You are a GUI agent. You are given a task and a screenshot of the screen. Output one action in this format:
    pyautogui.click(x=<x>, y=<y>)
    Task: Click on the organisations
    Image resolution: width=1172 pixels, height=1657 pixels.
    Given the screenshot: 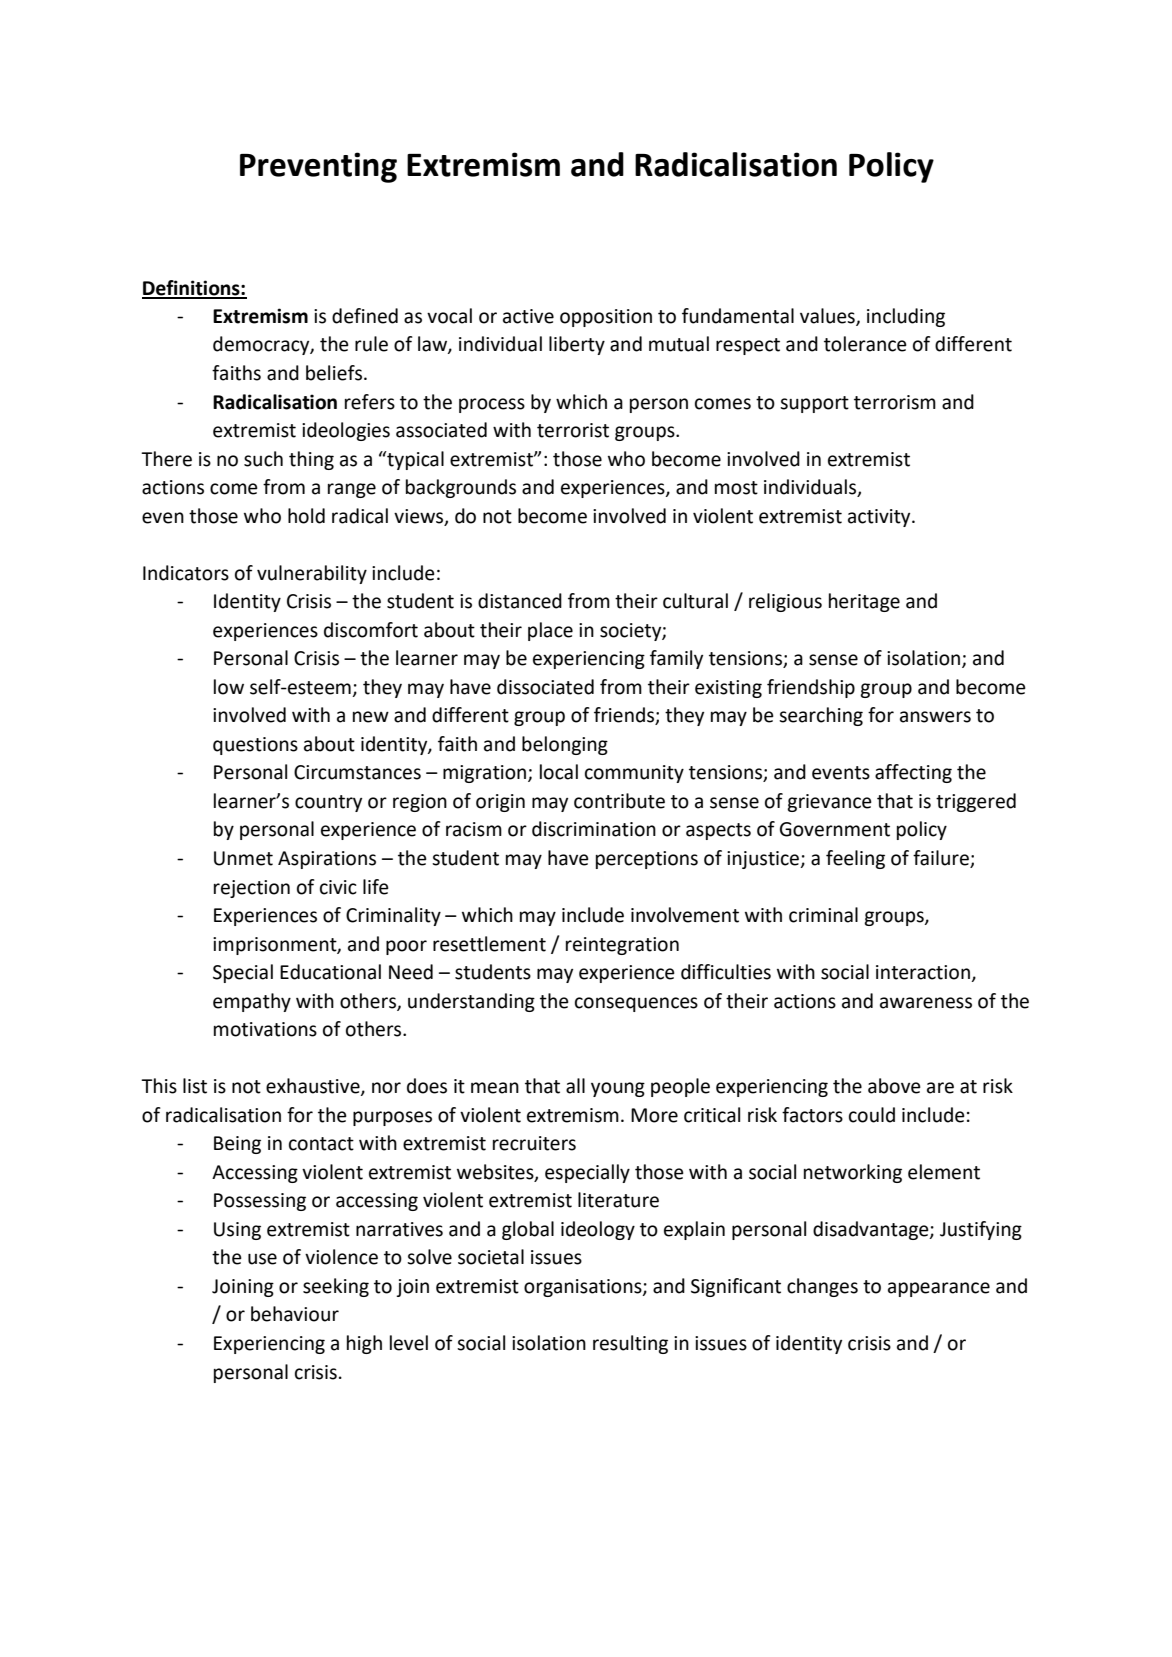 What is the action you would take?
    pyautogui.click(x=584, y=1288)
